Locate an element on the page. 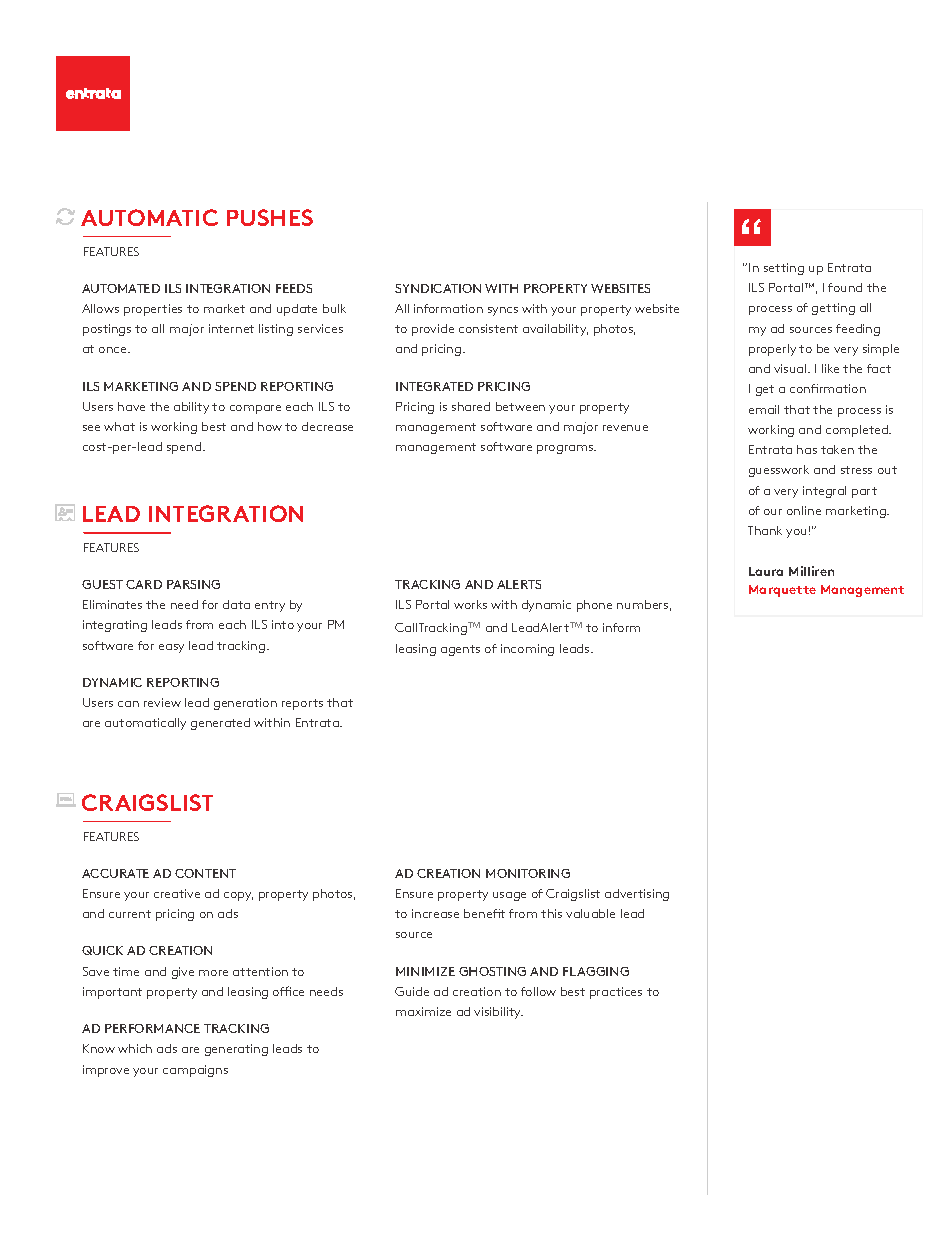 The width and height of the image is (952, 1233). SYNDICATION is located at coordinates (438, 288).
